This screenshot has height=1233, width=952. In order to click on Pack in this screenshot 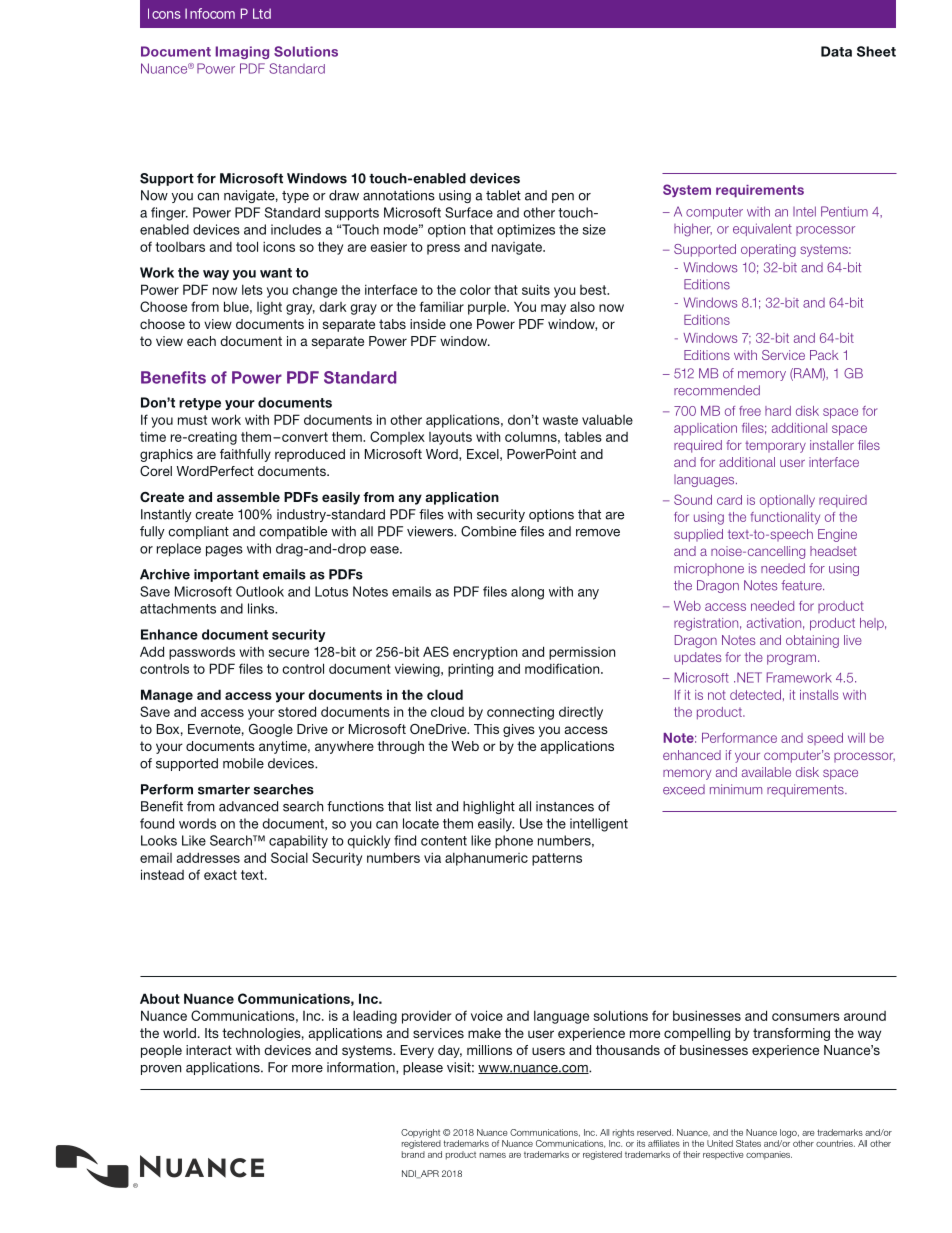, I will do `click(824, 355)`.
